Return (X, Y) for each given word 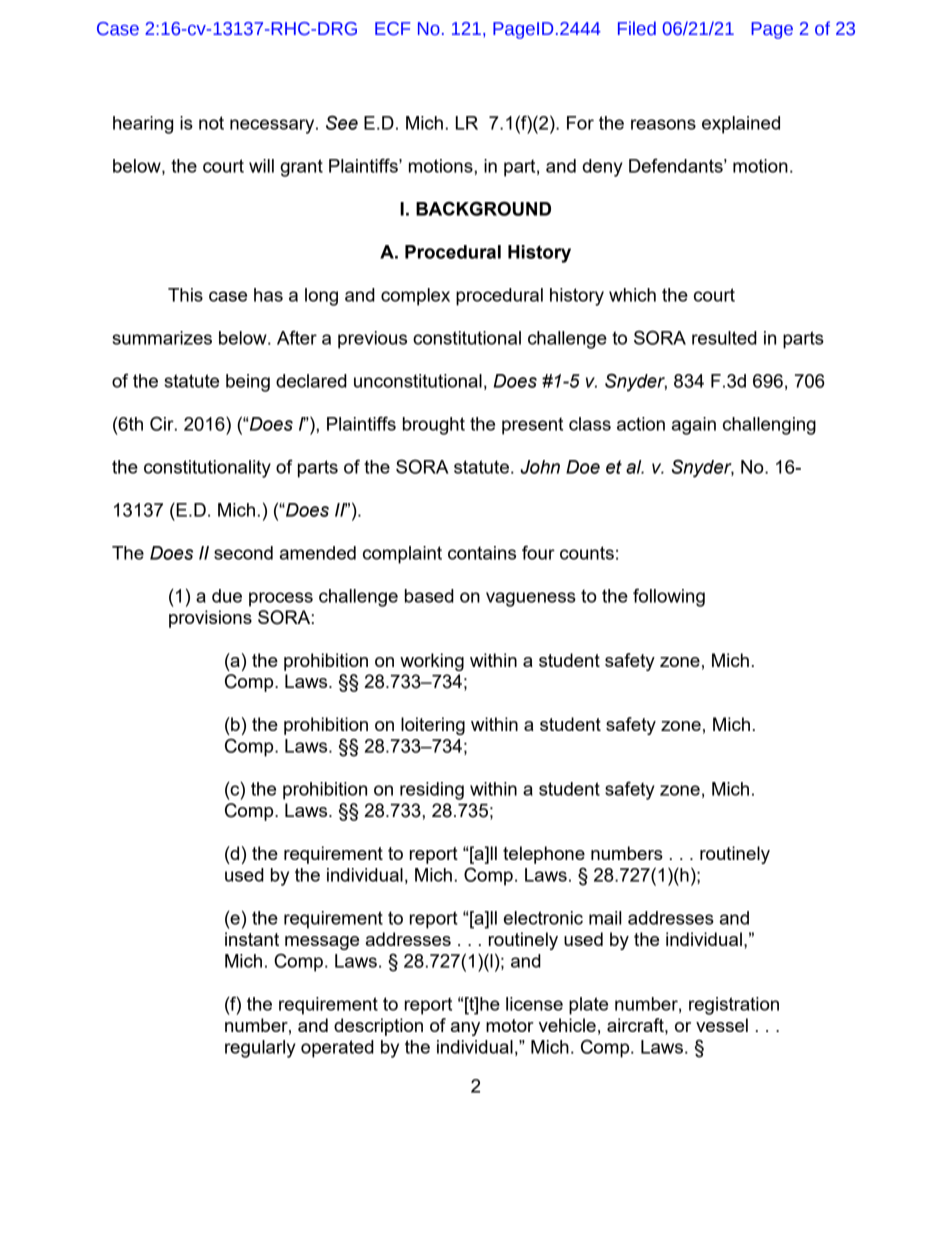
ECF (392, 29)
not (211, 123)
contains (482, 553)
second (243, 553)
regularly (260, 1049)
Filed (637, 28)
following (669, 597)
